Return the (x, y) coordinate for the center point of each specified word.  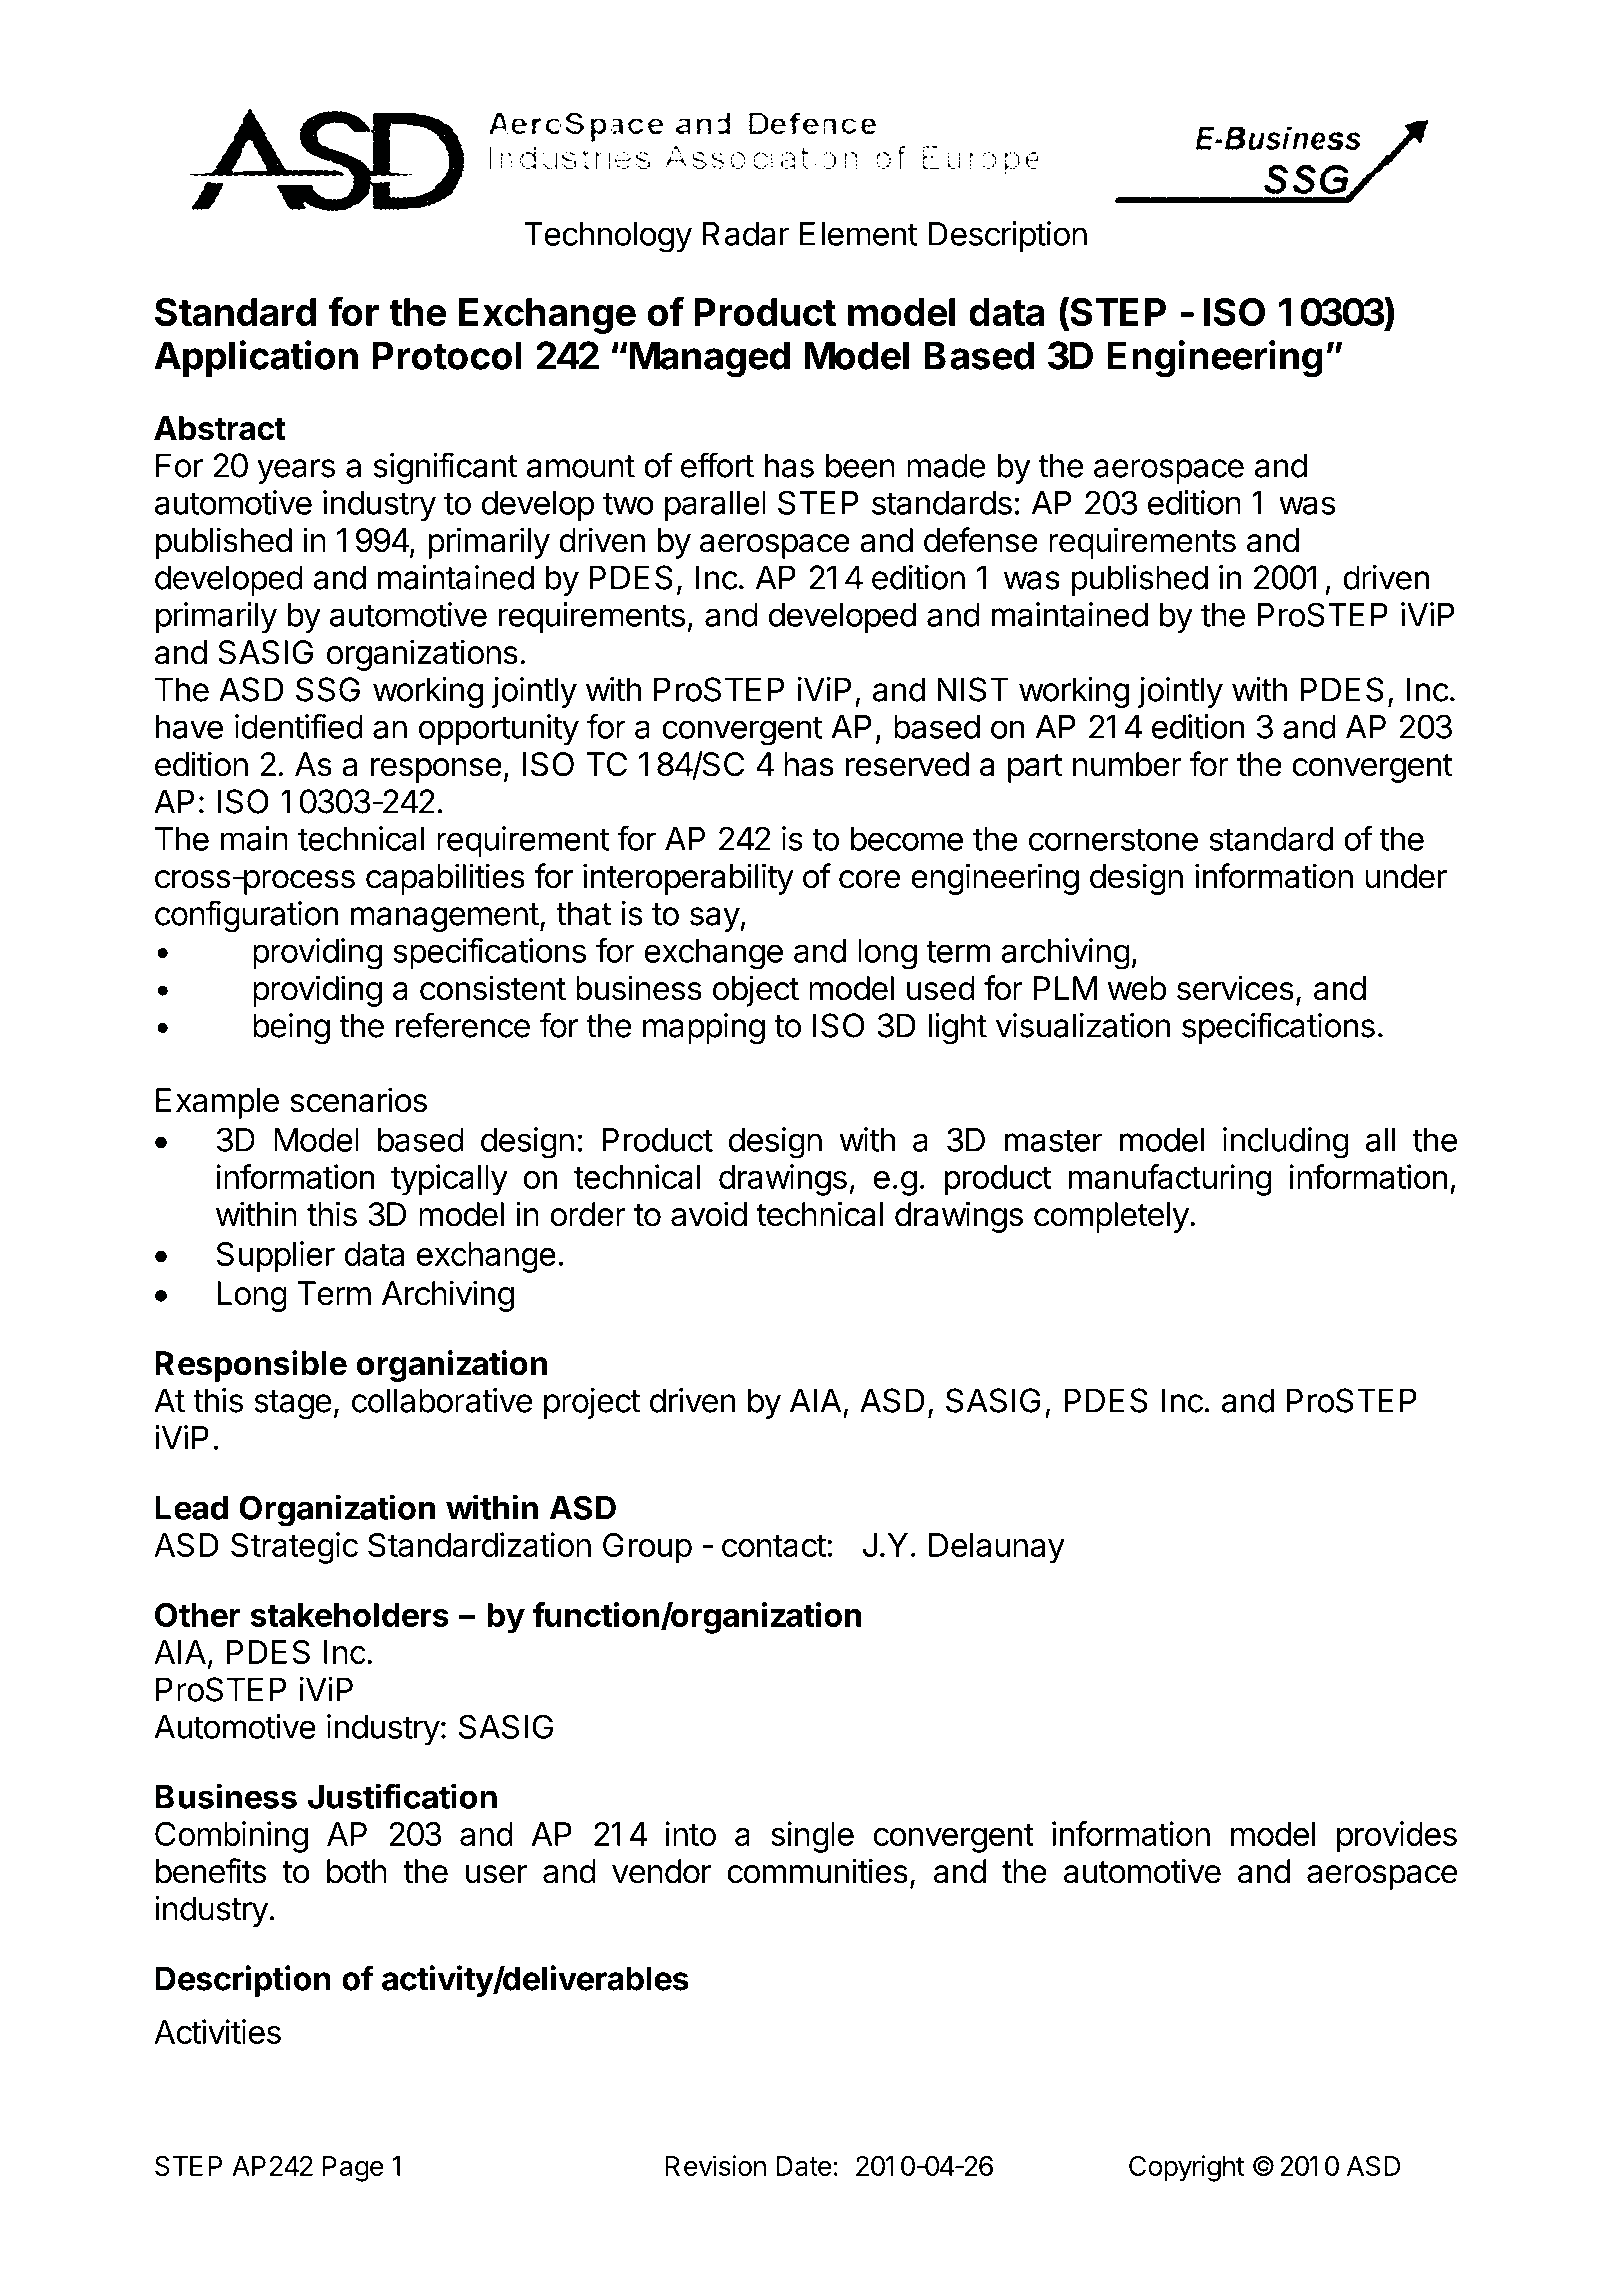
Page (353, 2169)
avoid (709, 1214)
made (946, 465)
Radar (746, 234)
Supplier (275, 1257)
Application (256, 358)
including (1286, 1143)
